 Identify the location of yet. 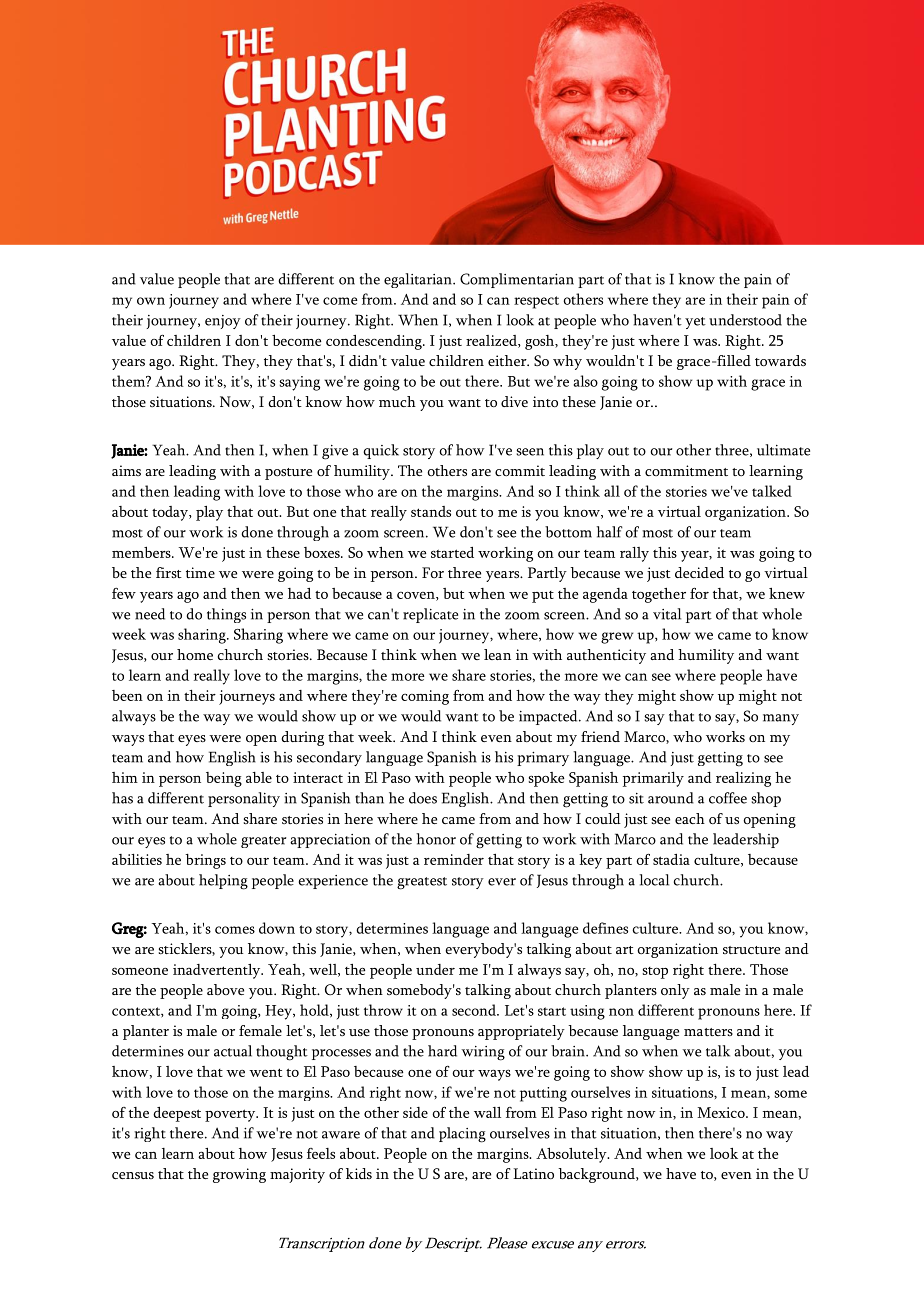
(695, 323).
